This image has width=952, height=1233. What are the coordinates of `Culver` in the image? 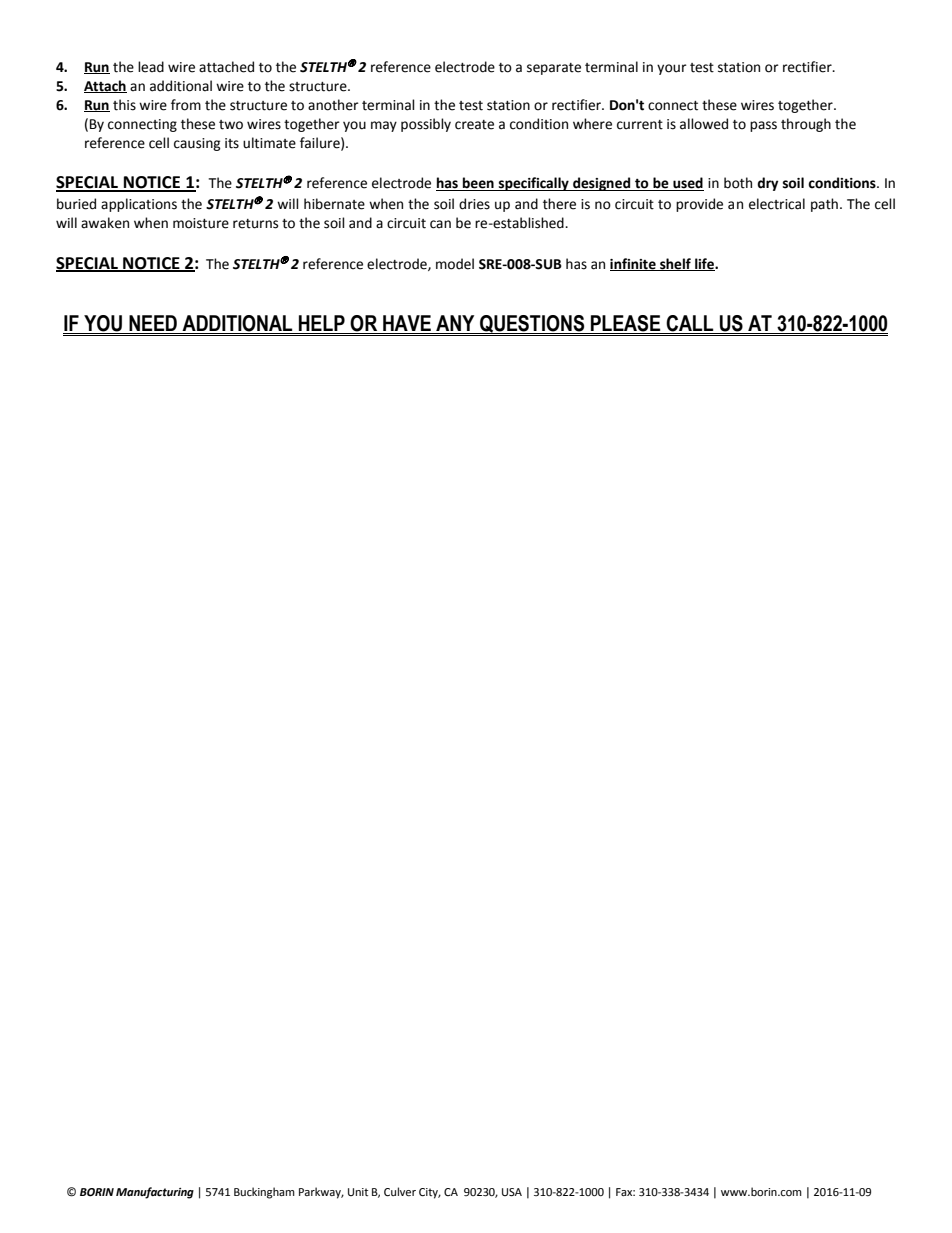 It's located at (400, 1192).
